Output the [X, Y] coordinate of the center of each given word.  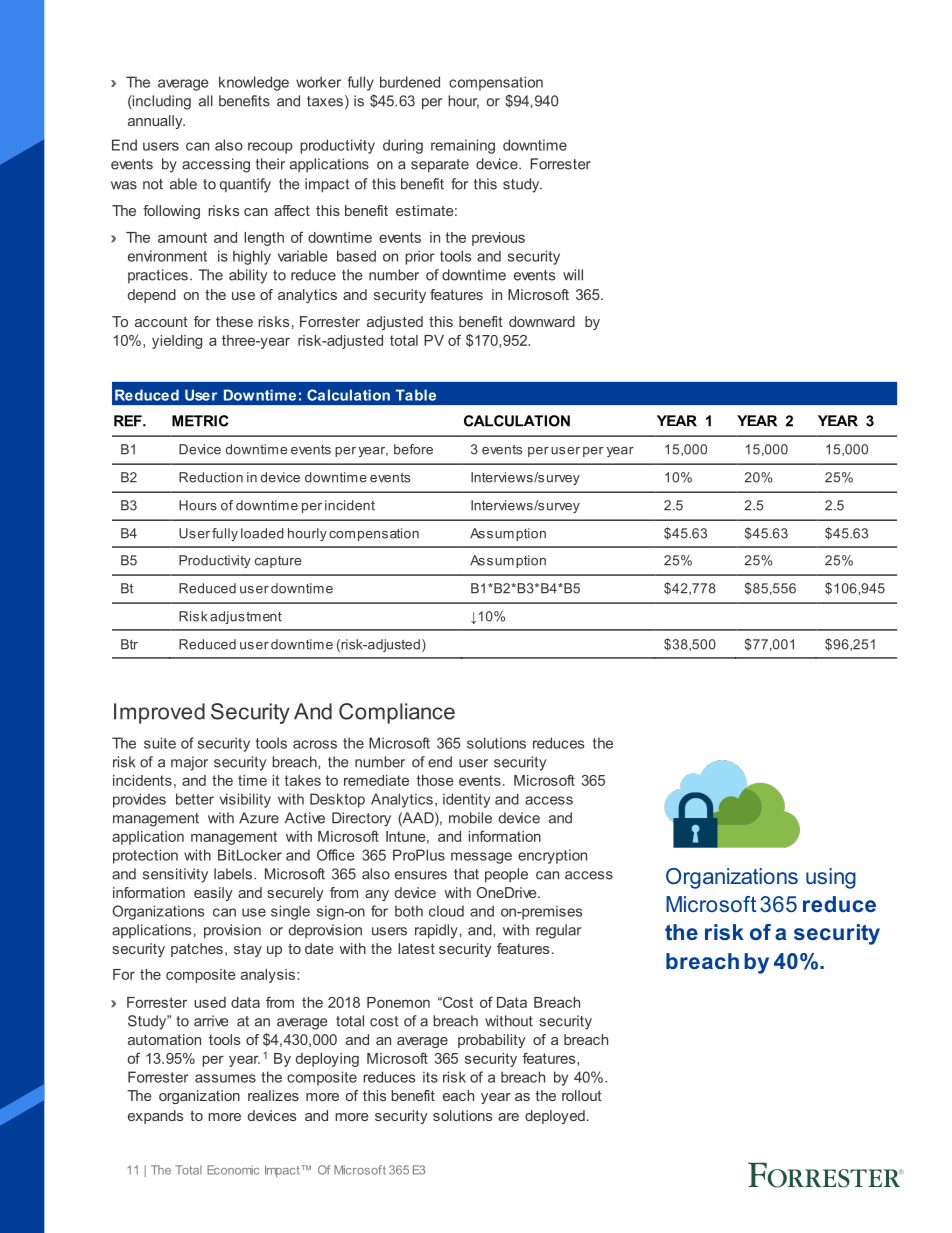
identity [466, 800]
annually [156, 122]
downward [542, 321]
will [573, 275]
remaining [463, 146]
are [508, 1117]
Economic [233, 1170]
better [195, 799]
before [413, 449]
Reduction [211, 477]
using [831, 878]
